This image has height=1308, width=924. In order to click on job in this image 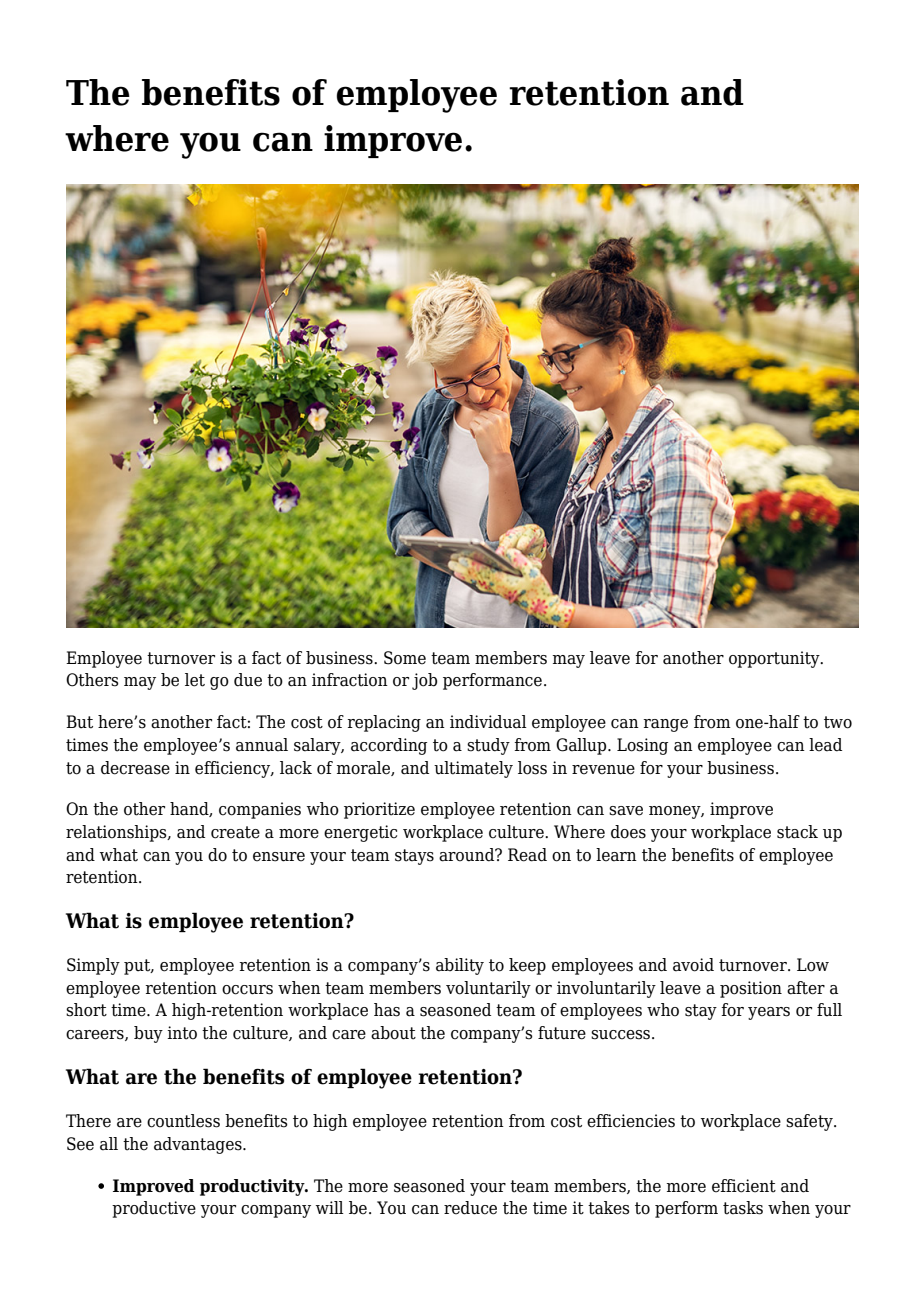, I will do `click(424, 681)`.
